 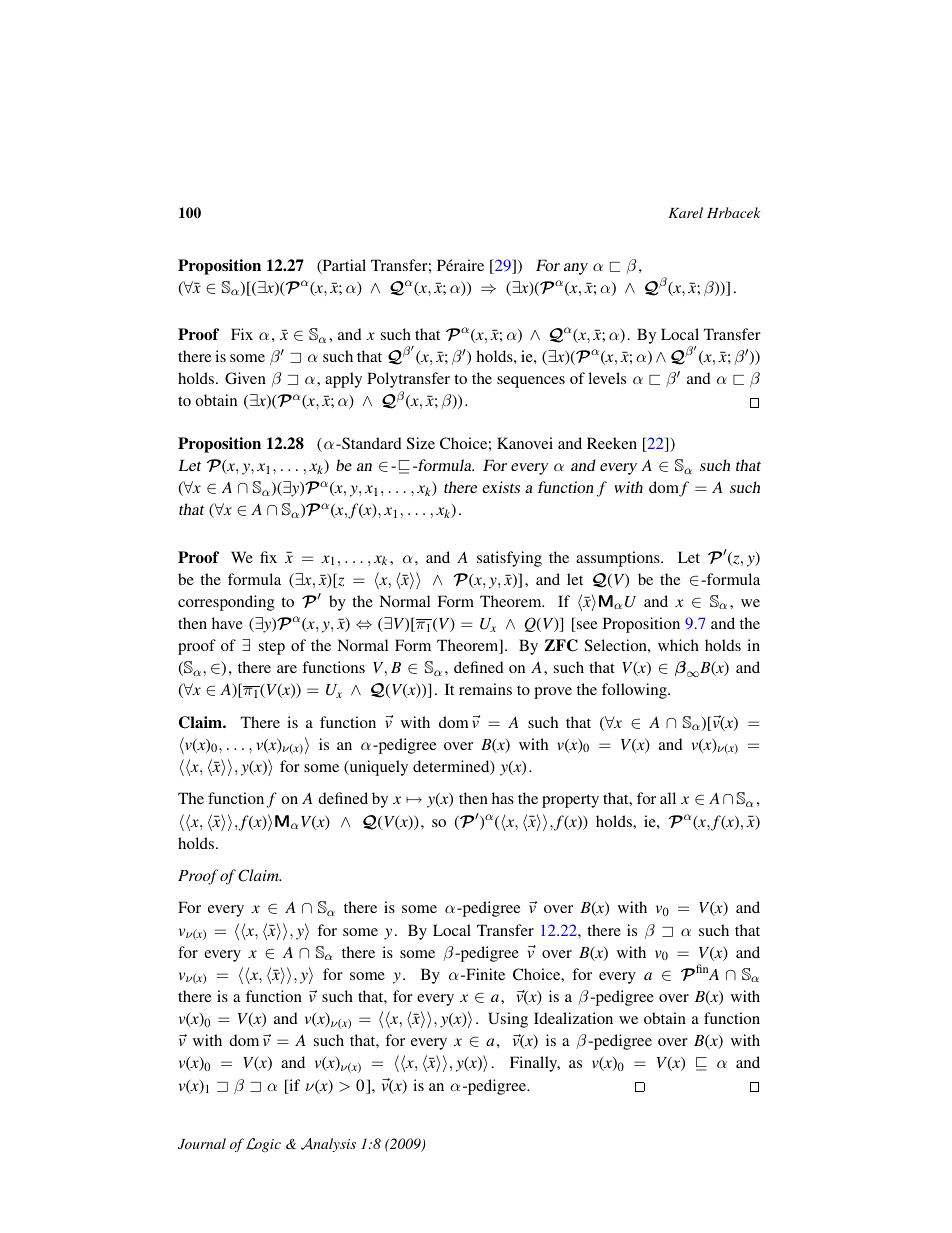 I want to click on Karel, so click(x=685, y=212).
